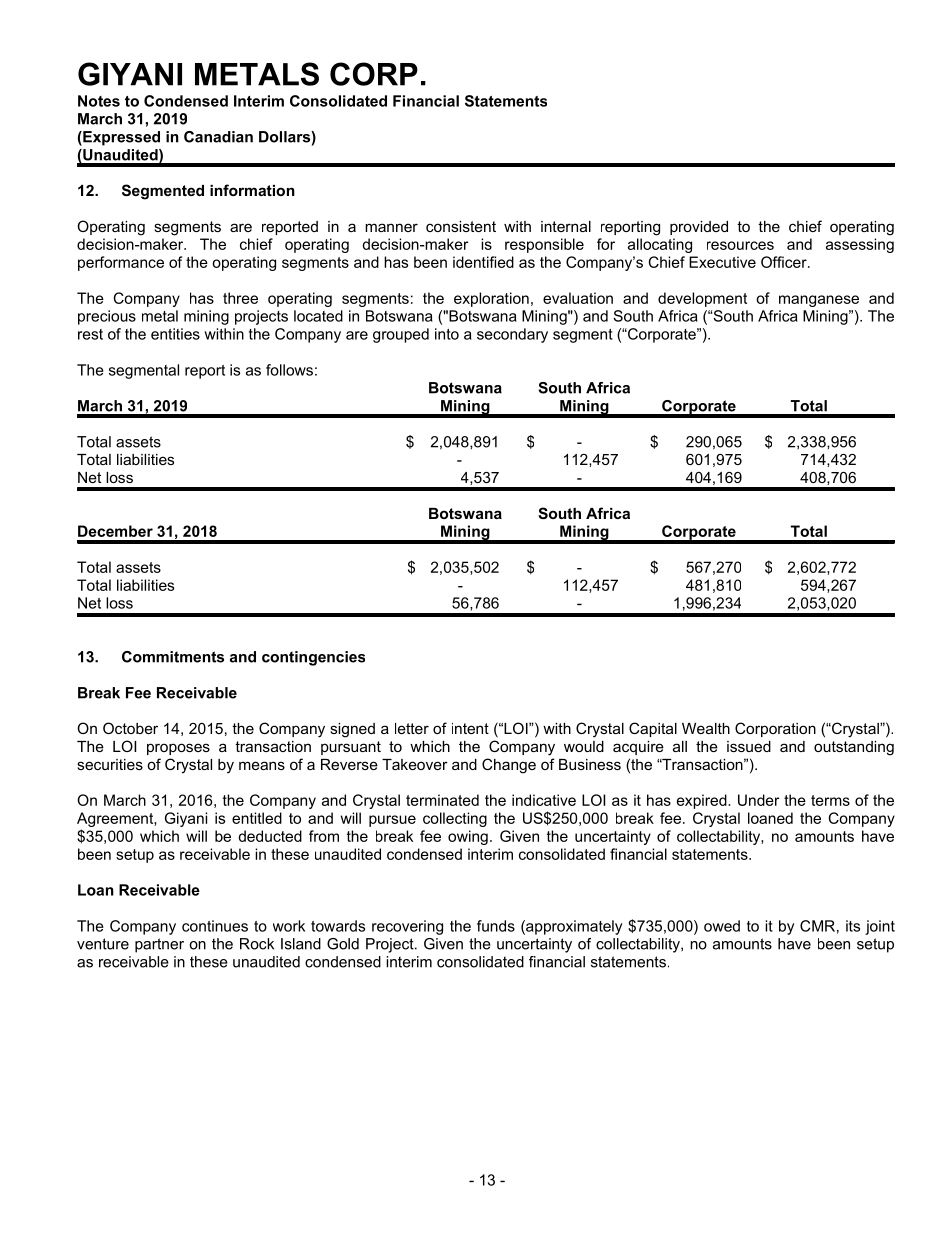 The height and width of the screenshot is (1233, 952). I want to click on issued, so click(749, 746).
